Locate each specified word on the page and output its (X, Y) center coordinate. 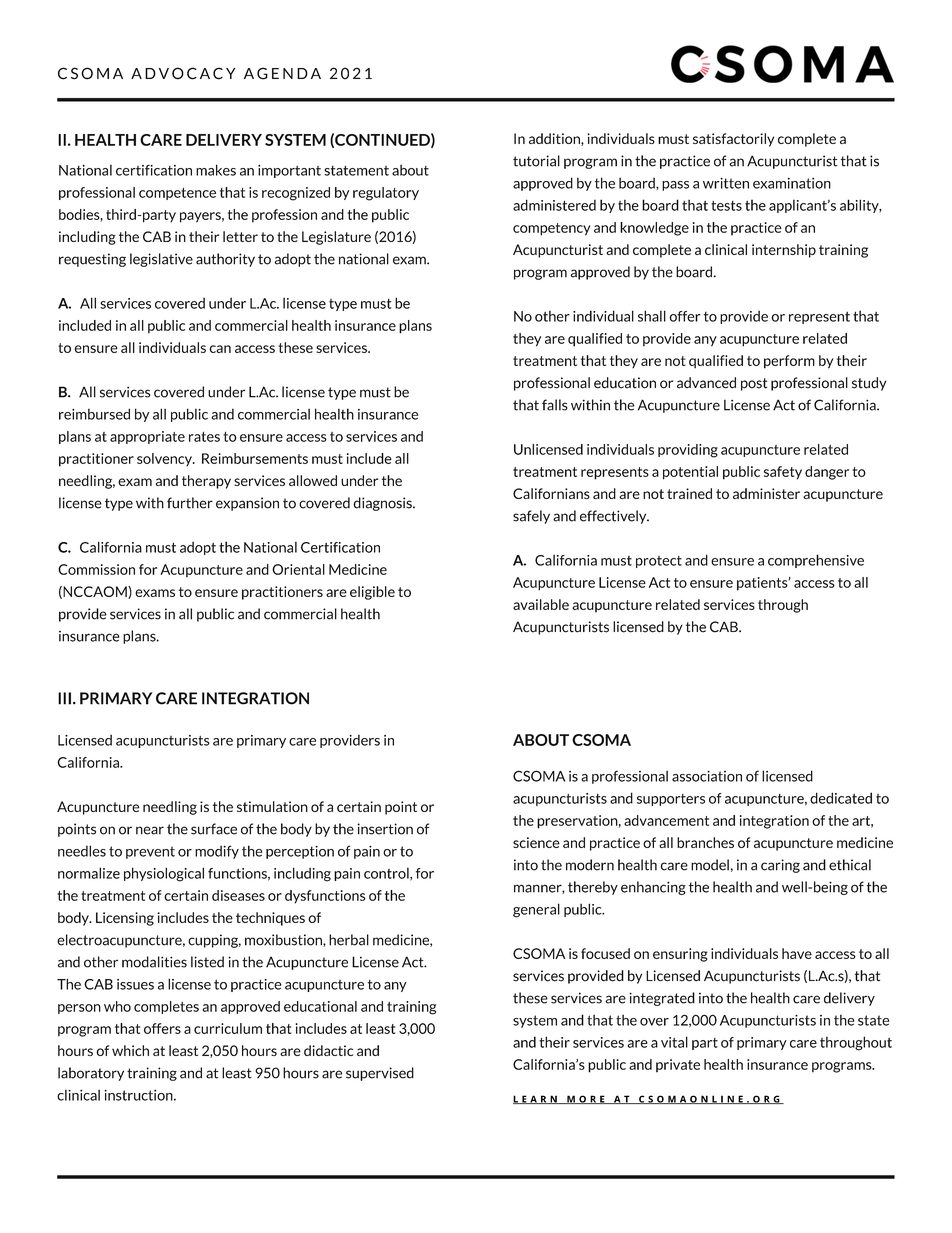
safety (783, 473)
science (536, 842)
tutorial (536, 161)
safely (531, 517)
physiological (164, 874)
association (707, 776)
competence (177, 194)
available (541, 604)
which (130, 1050)
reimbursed (94, 414)
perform (789, 362)
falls (555, 405)
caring (780, 866)
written (726, 183)
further (190, 503)
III (64, 698)
